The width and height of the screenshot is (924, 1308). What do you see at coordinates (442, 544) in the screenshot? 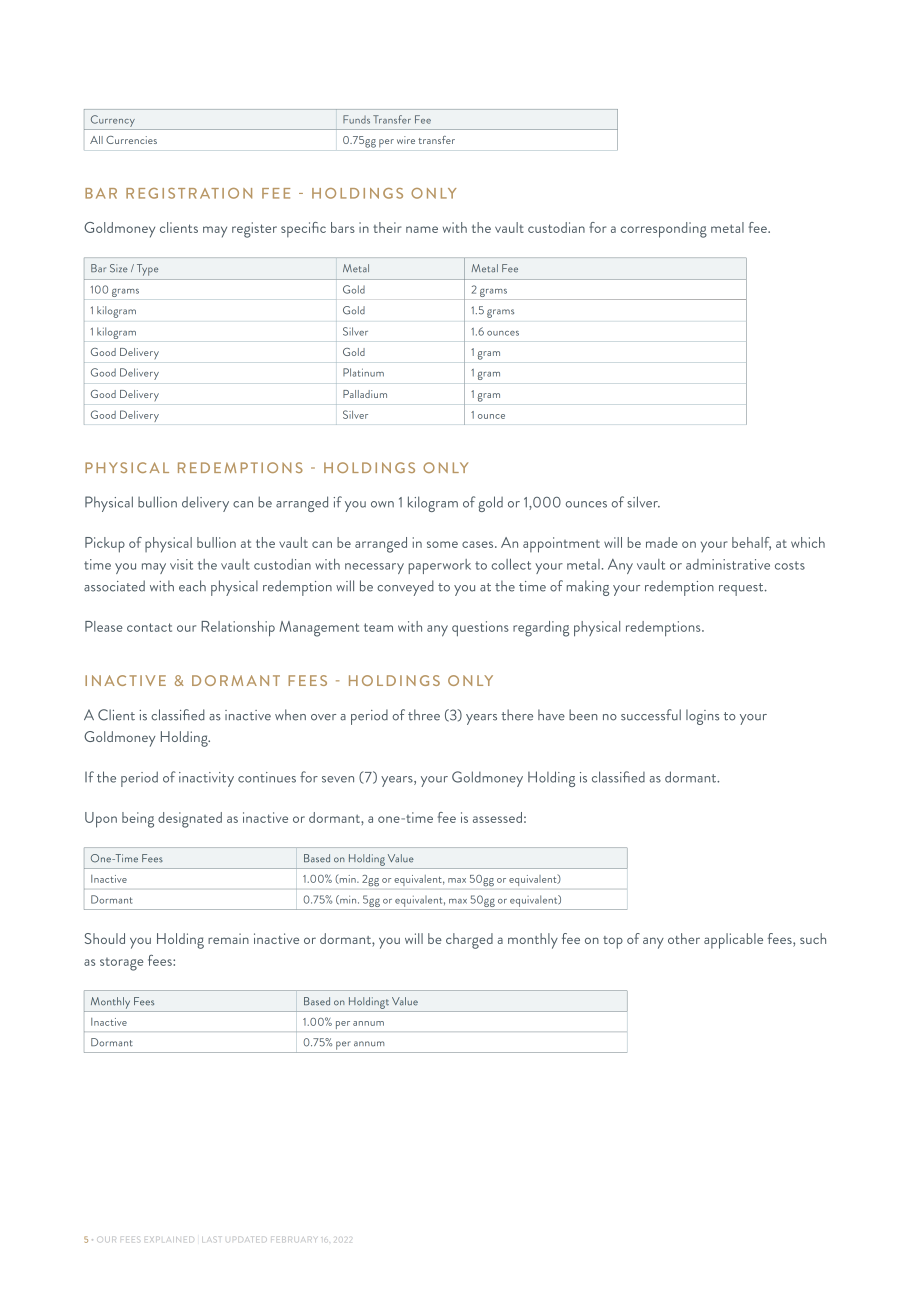
I see `some` at bounding box center [442, 544].
